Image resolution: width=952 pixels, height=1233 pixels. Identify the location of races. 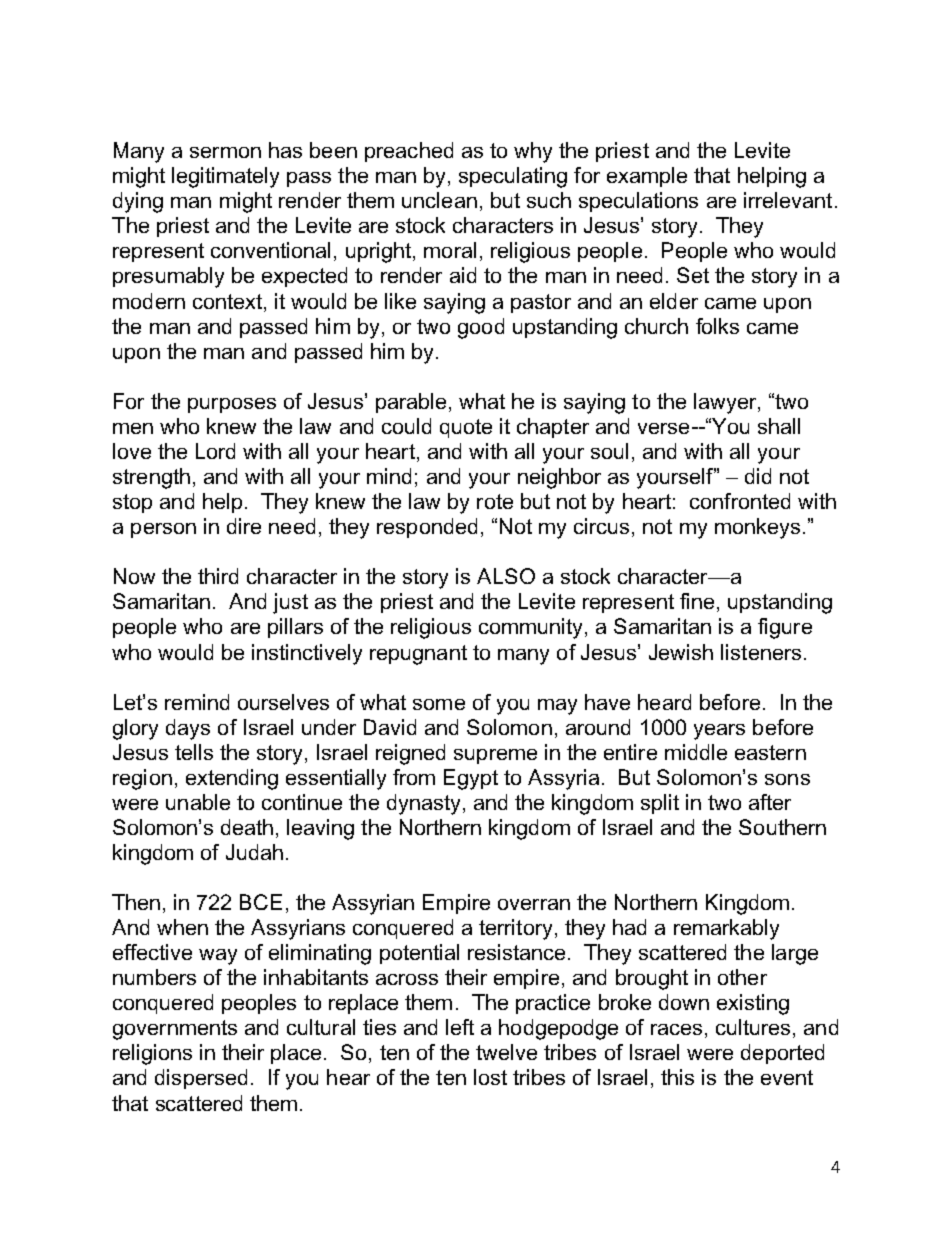
(676, 1029).
